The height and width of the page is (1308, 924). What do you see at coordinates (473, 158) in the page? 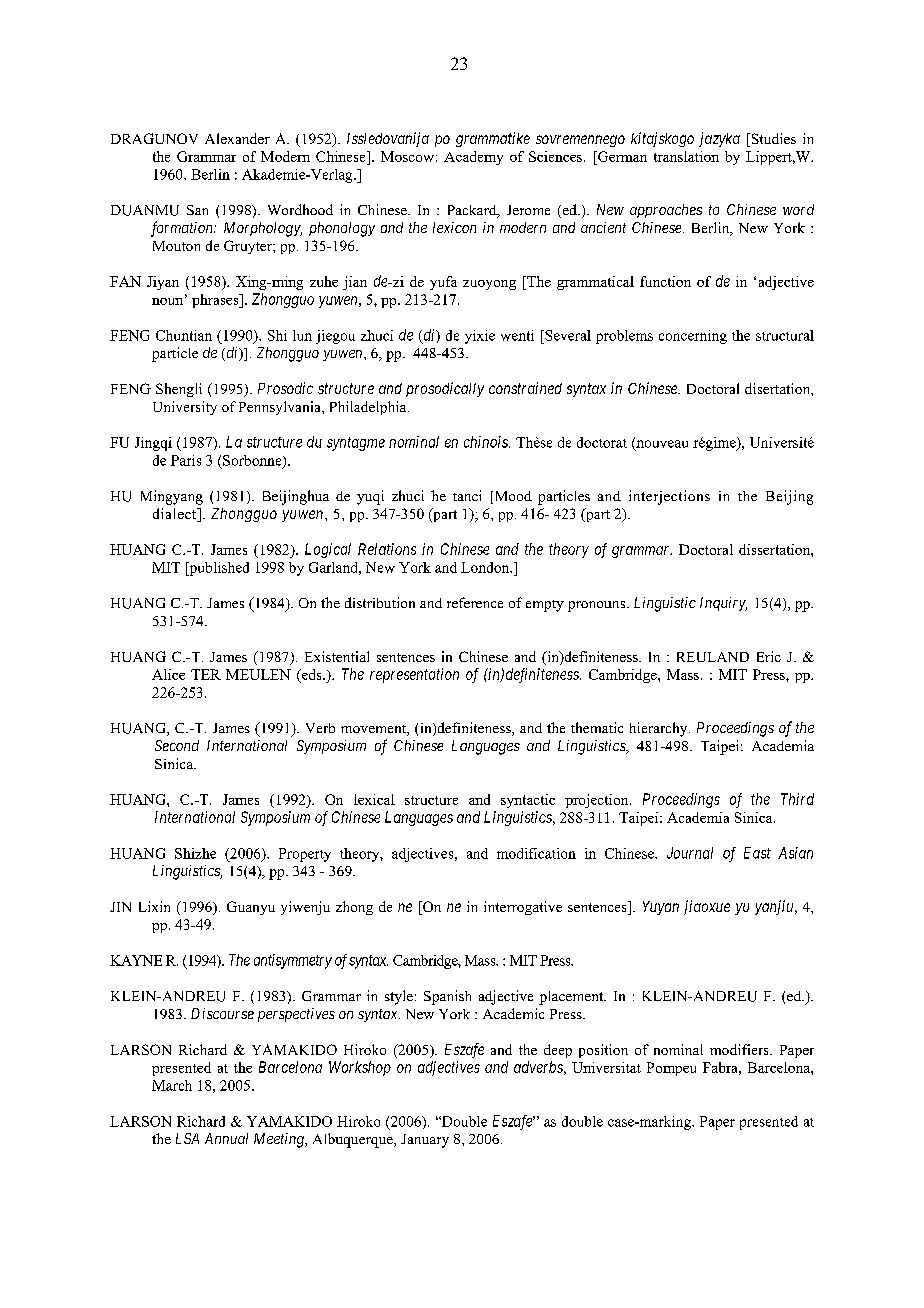
I see `Academy` at bounding box center [473, 158].
